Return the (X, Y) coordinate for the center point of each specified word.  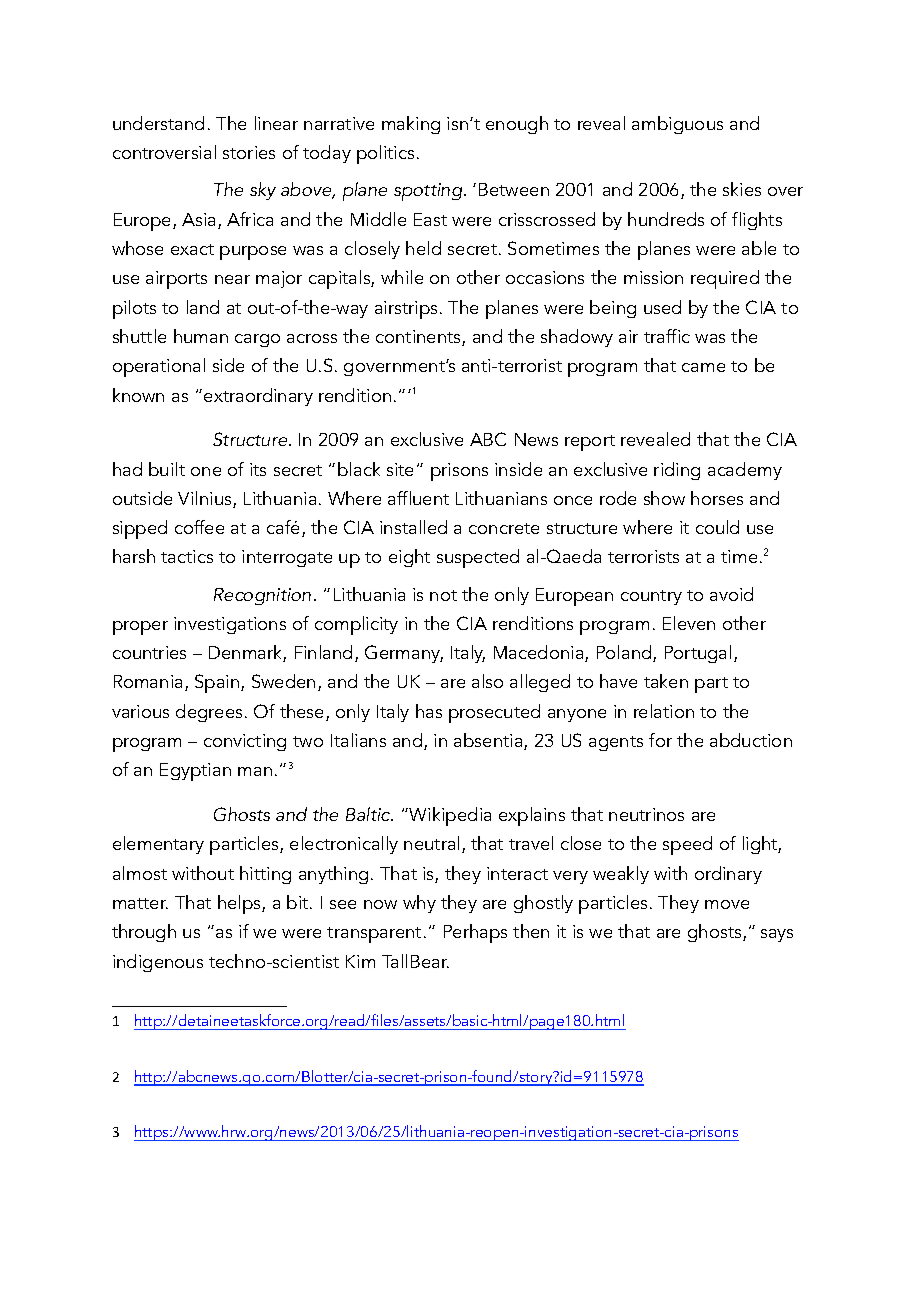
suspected (478, 558)
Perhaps (475, 933)
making (411, 125)
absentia (489, 741)
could (717, 527)
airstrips (406, 310)
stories (249, 152)
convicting (245, 742)
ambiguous (677, 125)
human (201, 336)
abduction (751, 740)
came (703, 367)
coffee (199, 527)
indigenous (158, 963)
